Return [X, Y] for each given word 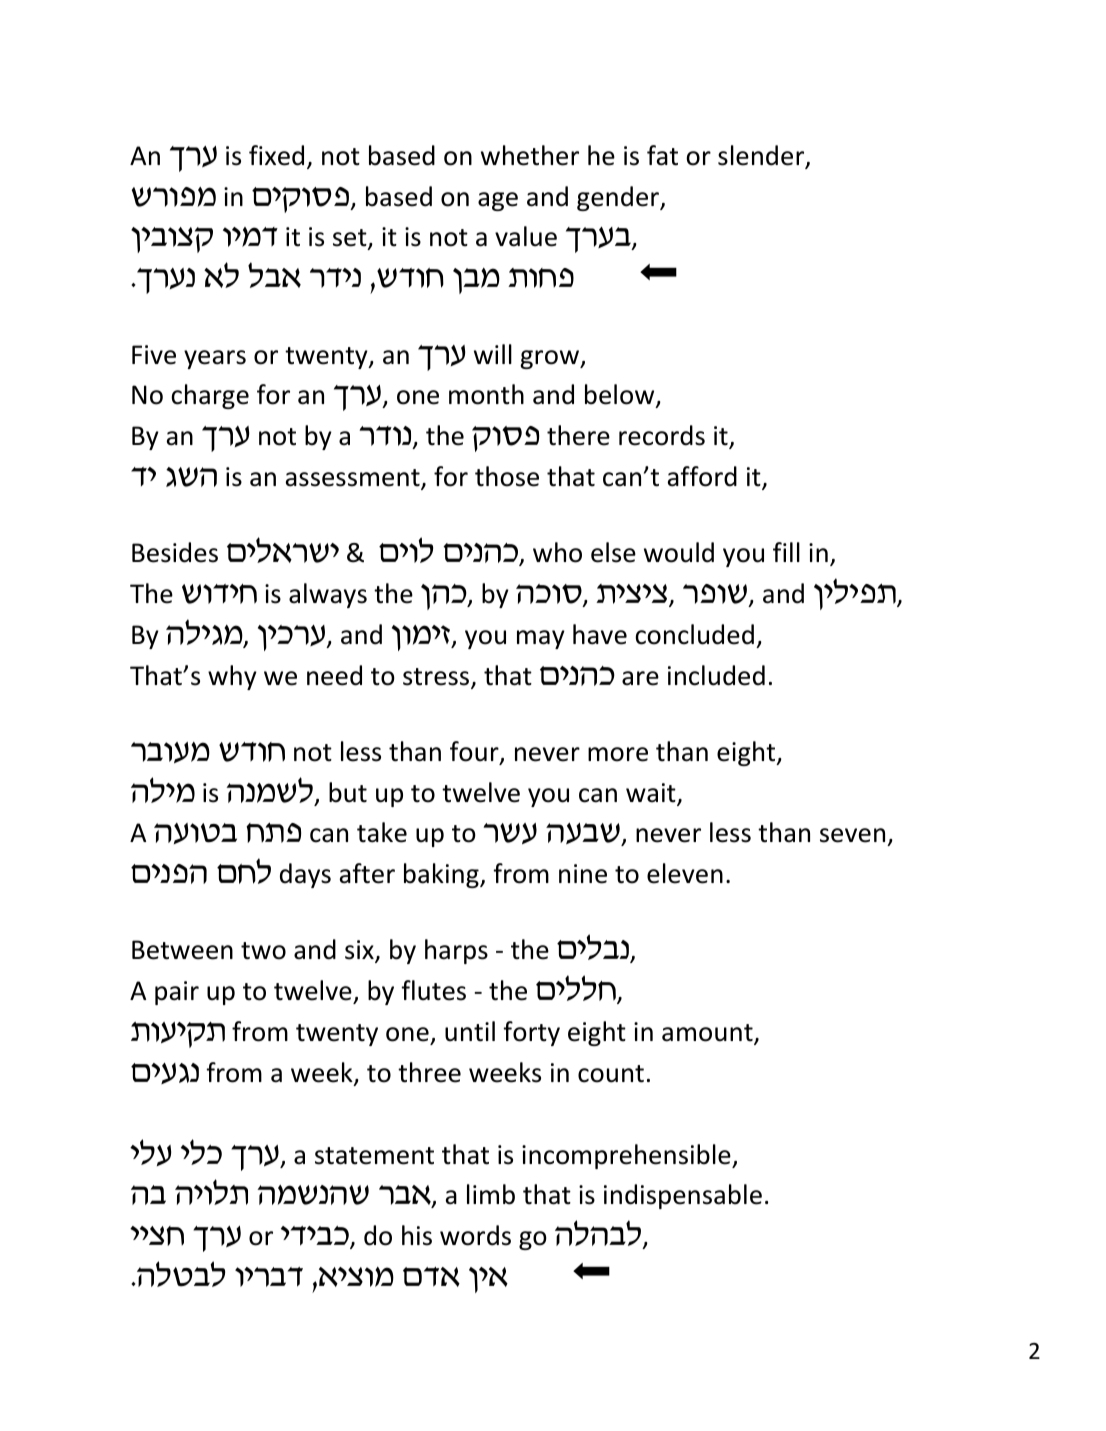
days [305, 875]
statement [374, 1156]
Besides [175, 552]
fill [786, 552]
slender [762, 156]
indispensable [683, 1196]
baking [442, 875]
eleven [685, 873]
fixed [276, 155]
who [557, 552]
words [475, 1235]
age [498, 201]
